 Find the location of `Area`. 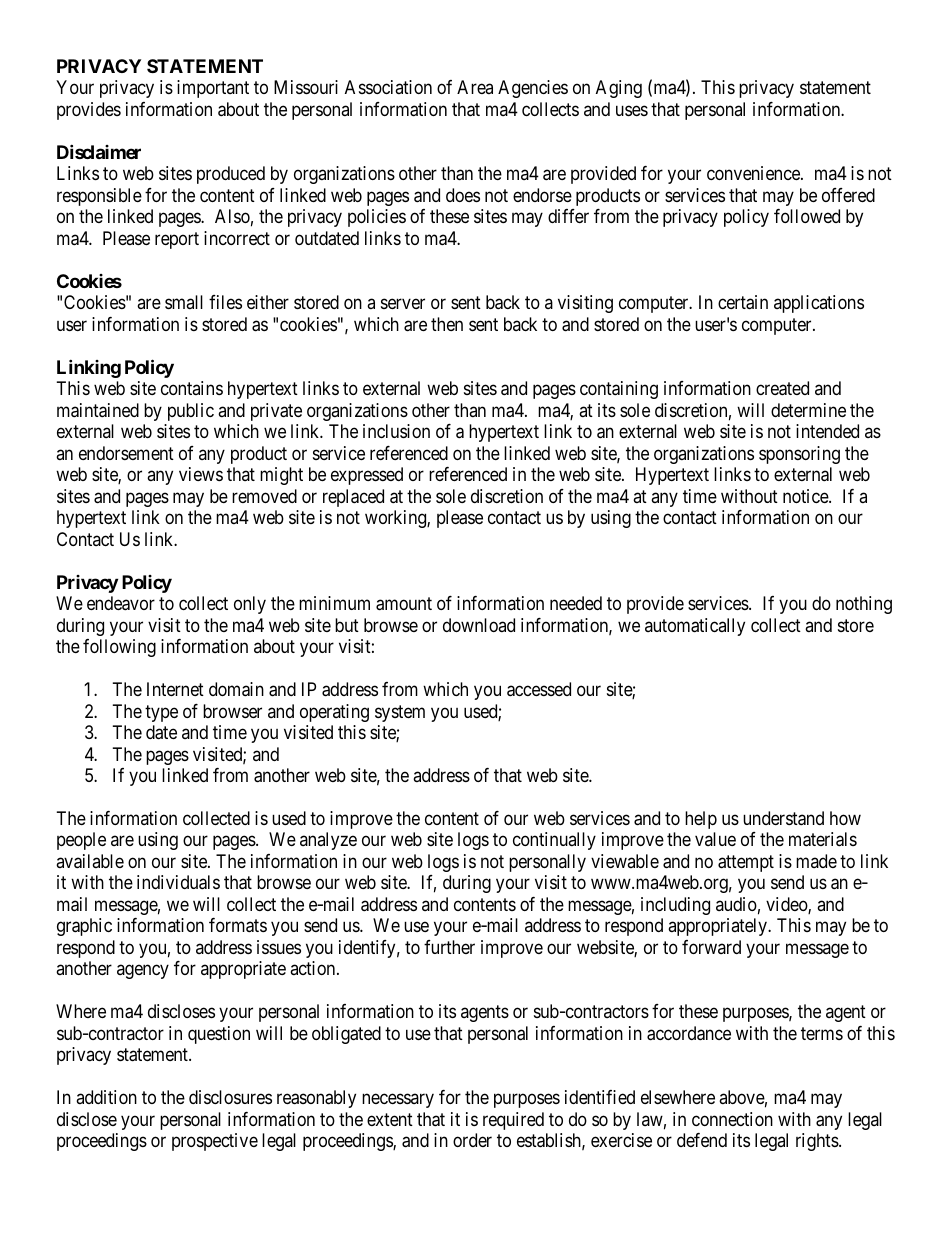

Area is located at coordinates (475, 87).
